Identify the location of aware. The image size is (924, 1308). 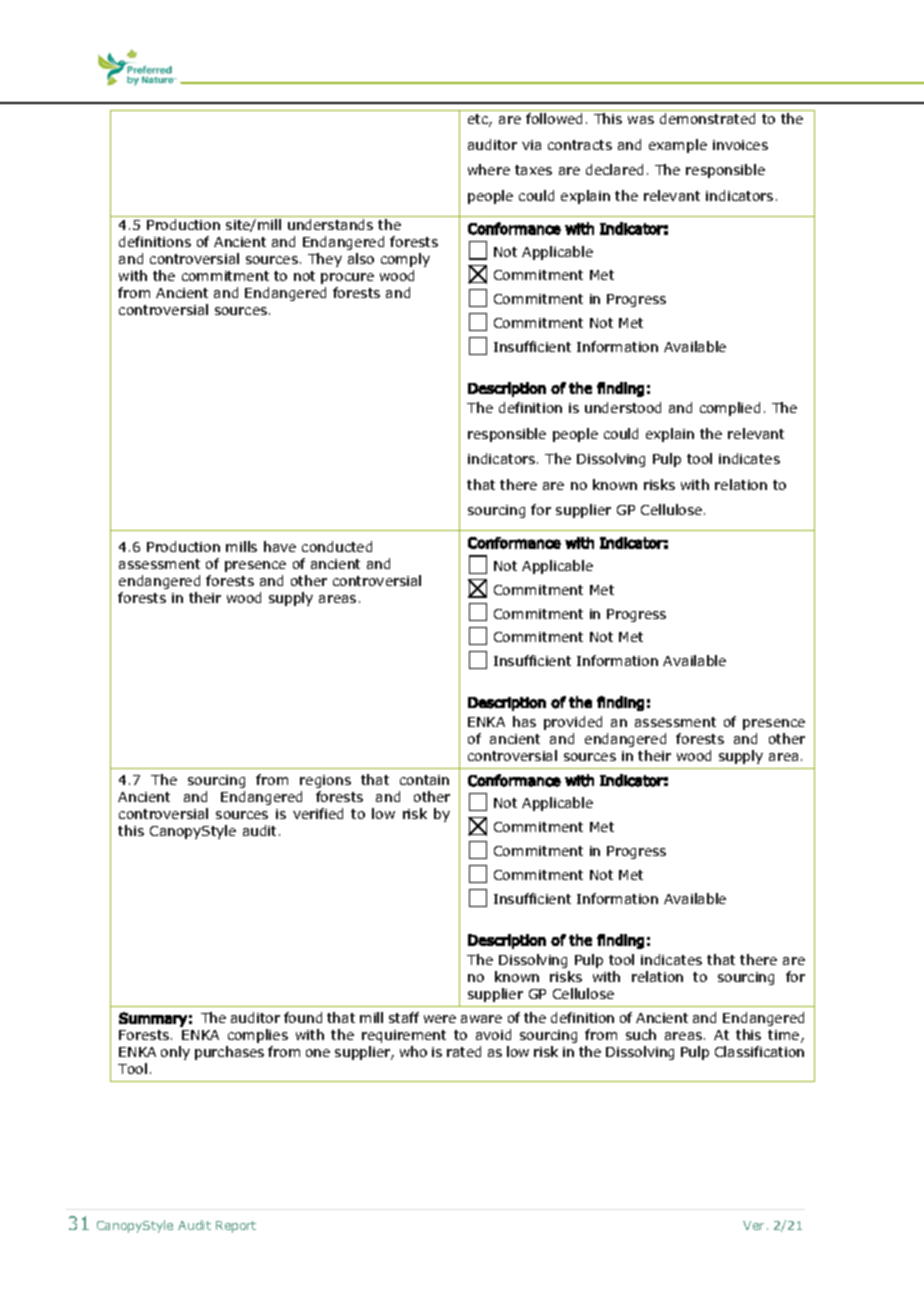
(481, 1019).
